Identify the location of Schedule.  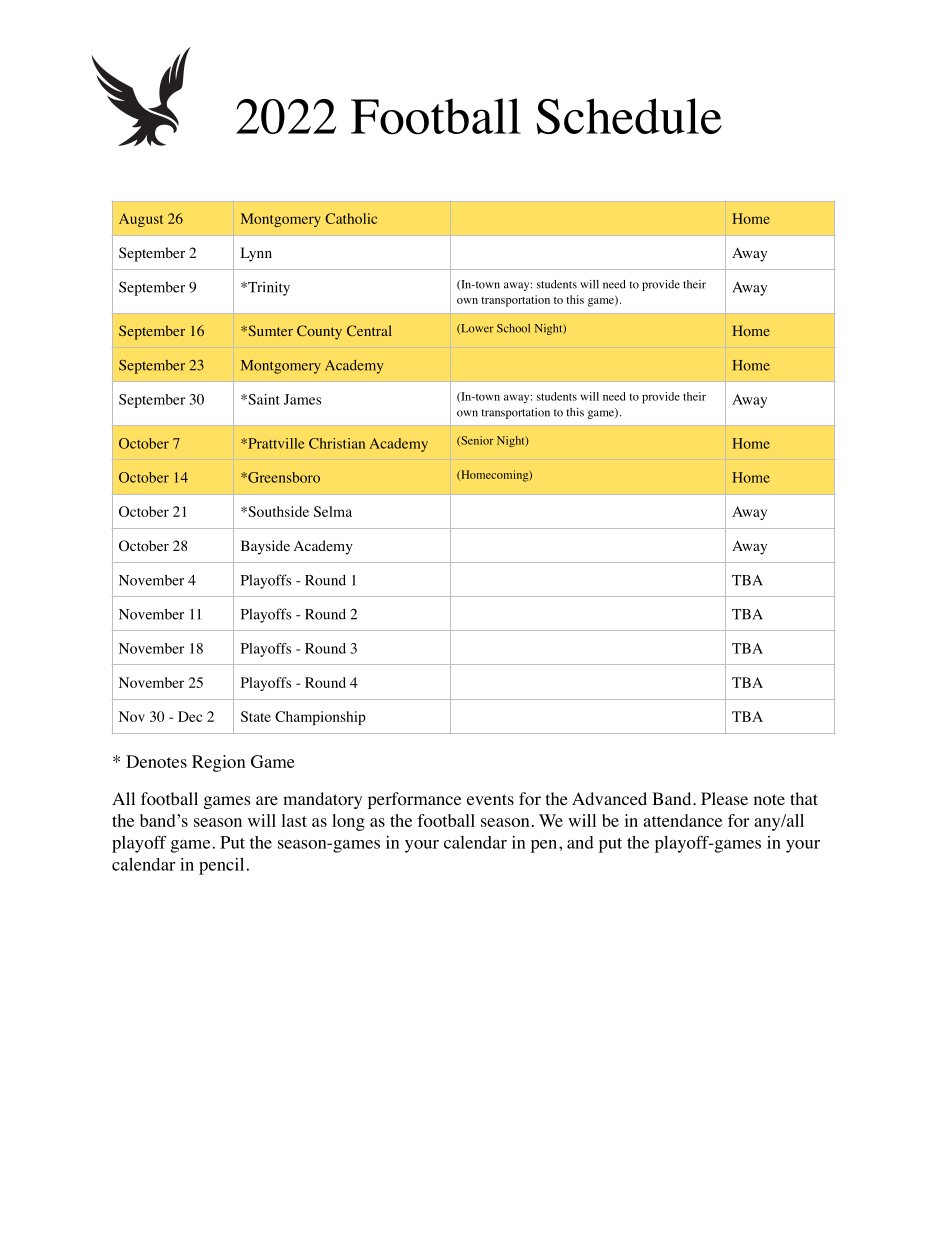
(629, 116).
